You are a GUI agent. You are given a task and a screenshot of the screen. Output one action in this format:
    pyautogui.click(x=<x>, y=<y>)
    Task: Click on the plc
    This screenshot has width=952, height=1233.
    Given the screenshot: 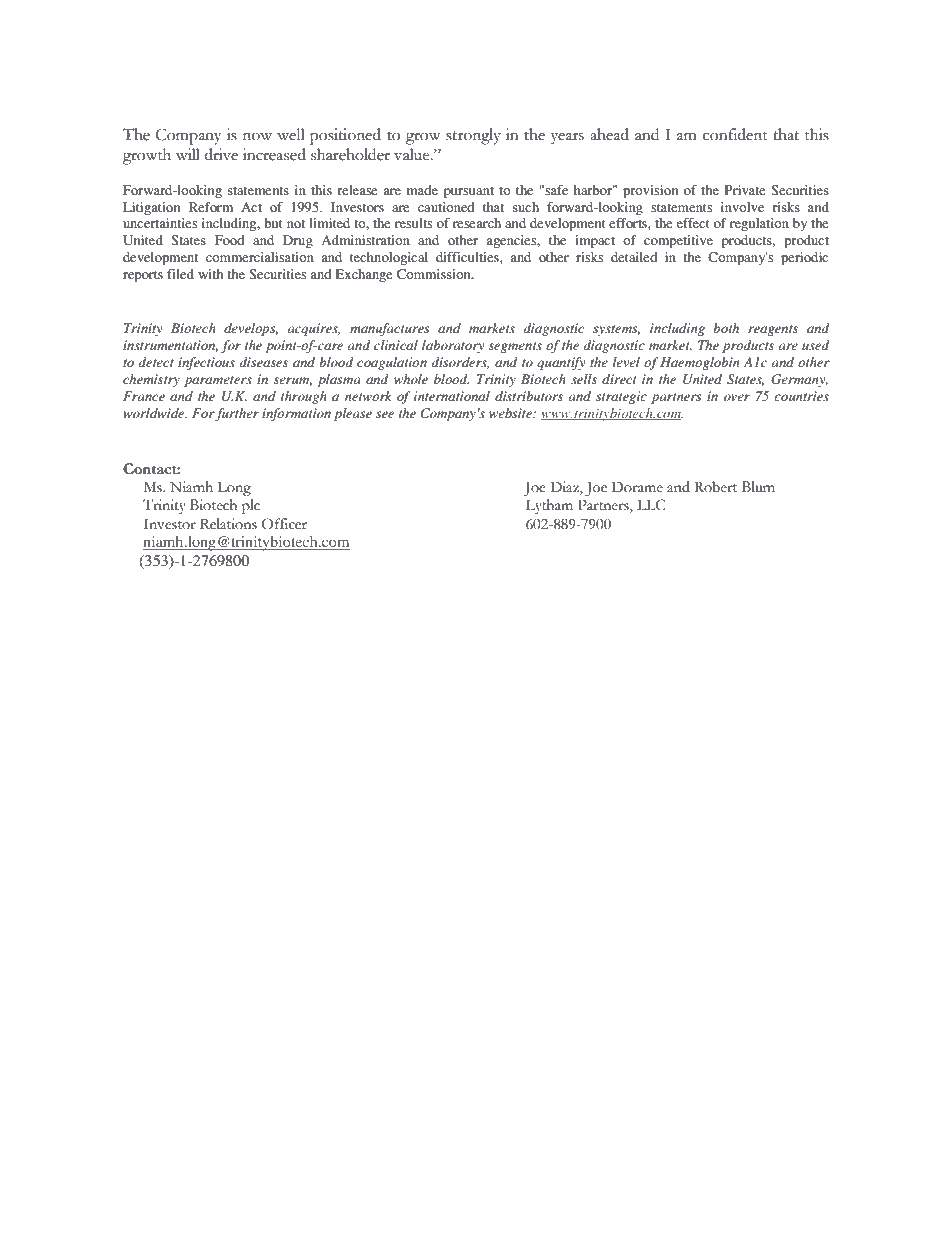 What is the action you would take?
    pyautogui.click(x=251, y=506)
